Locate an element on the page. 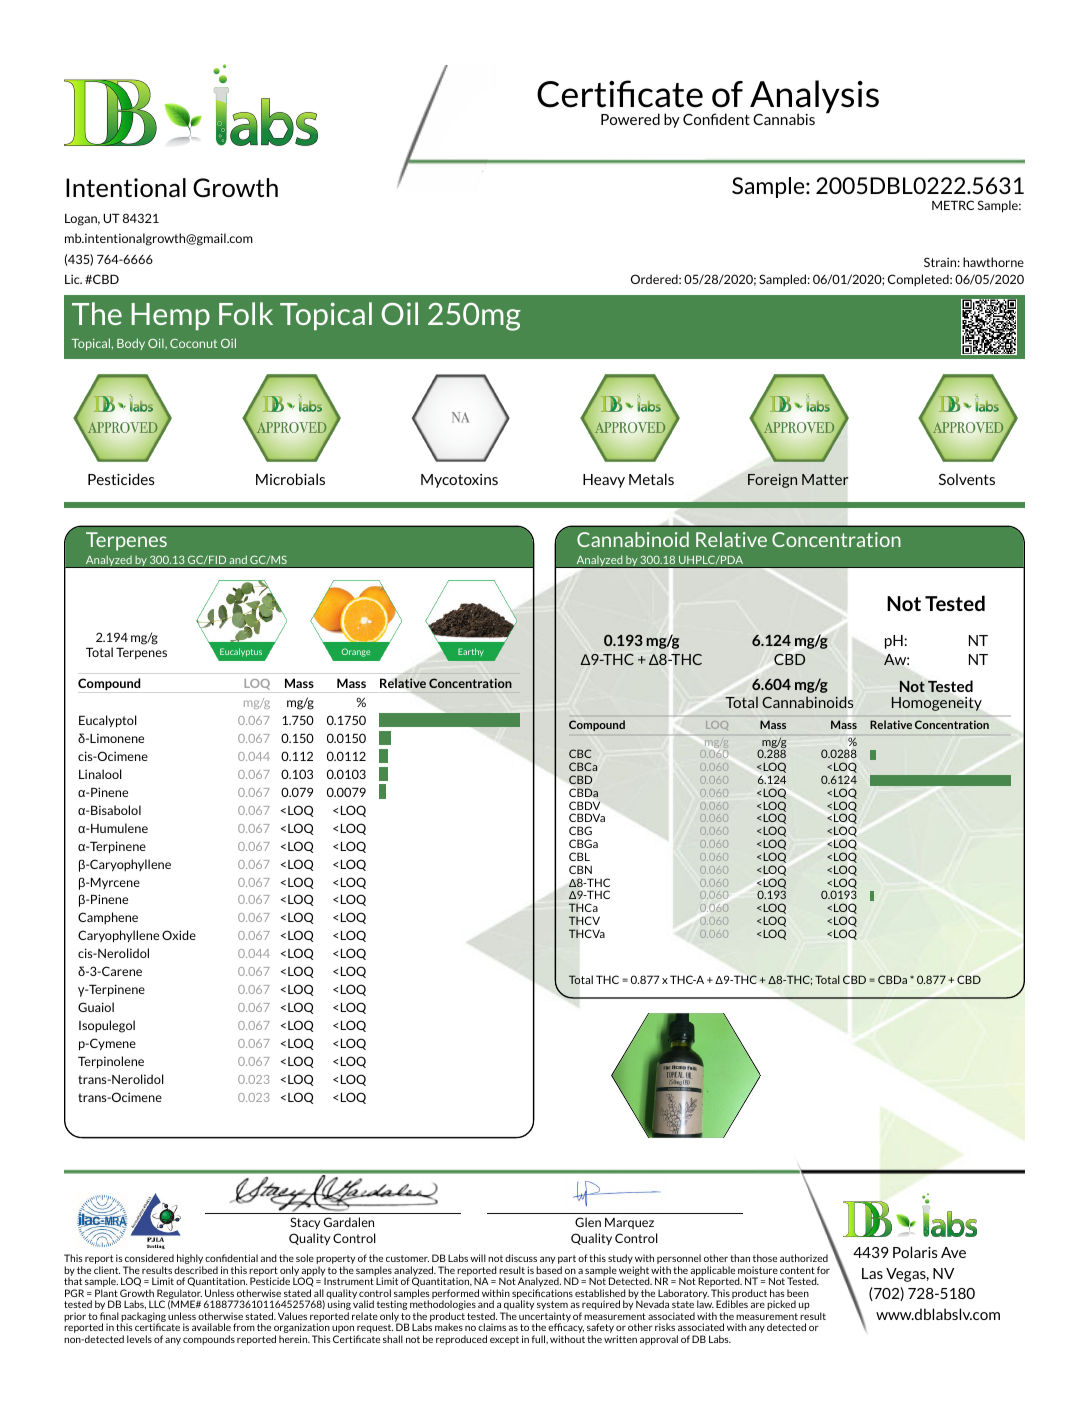 The image size is (1089, 1410). Regulator is located at coordinates (178, 1295).
